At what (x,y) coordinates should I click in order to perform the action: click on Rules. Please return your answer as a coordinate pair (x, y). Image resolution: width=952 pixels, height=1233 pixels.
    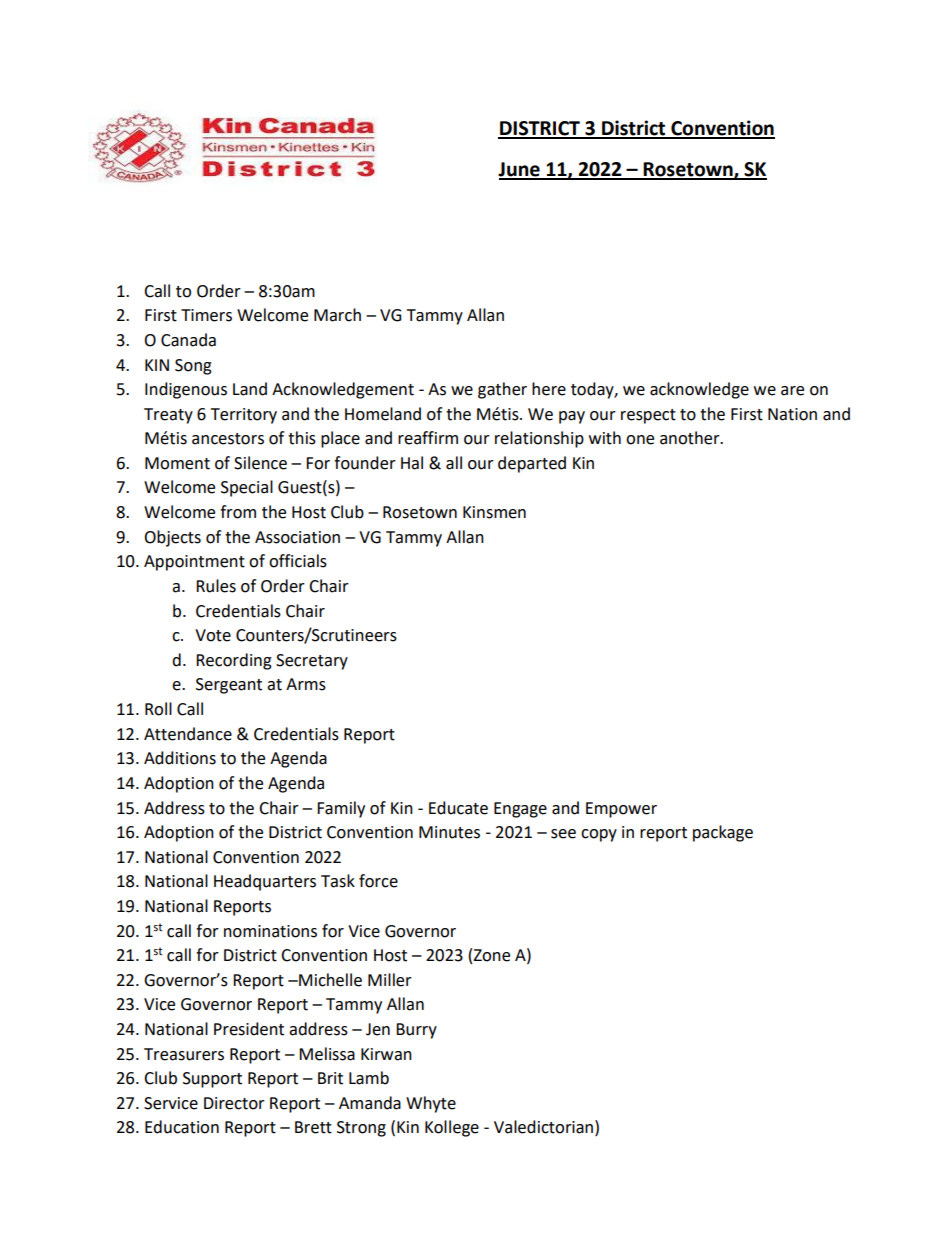
    Looking at the image, I should click on (216, 586).
